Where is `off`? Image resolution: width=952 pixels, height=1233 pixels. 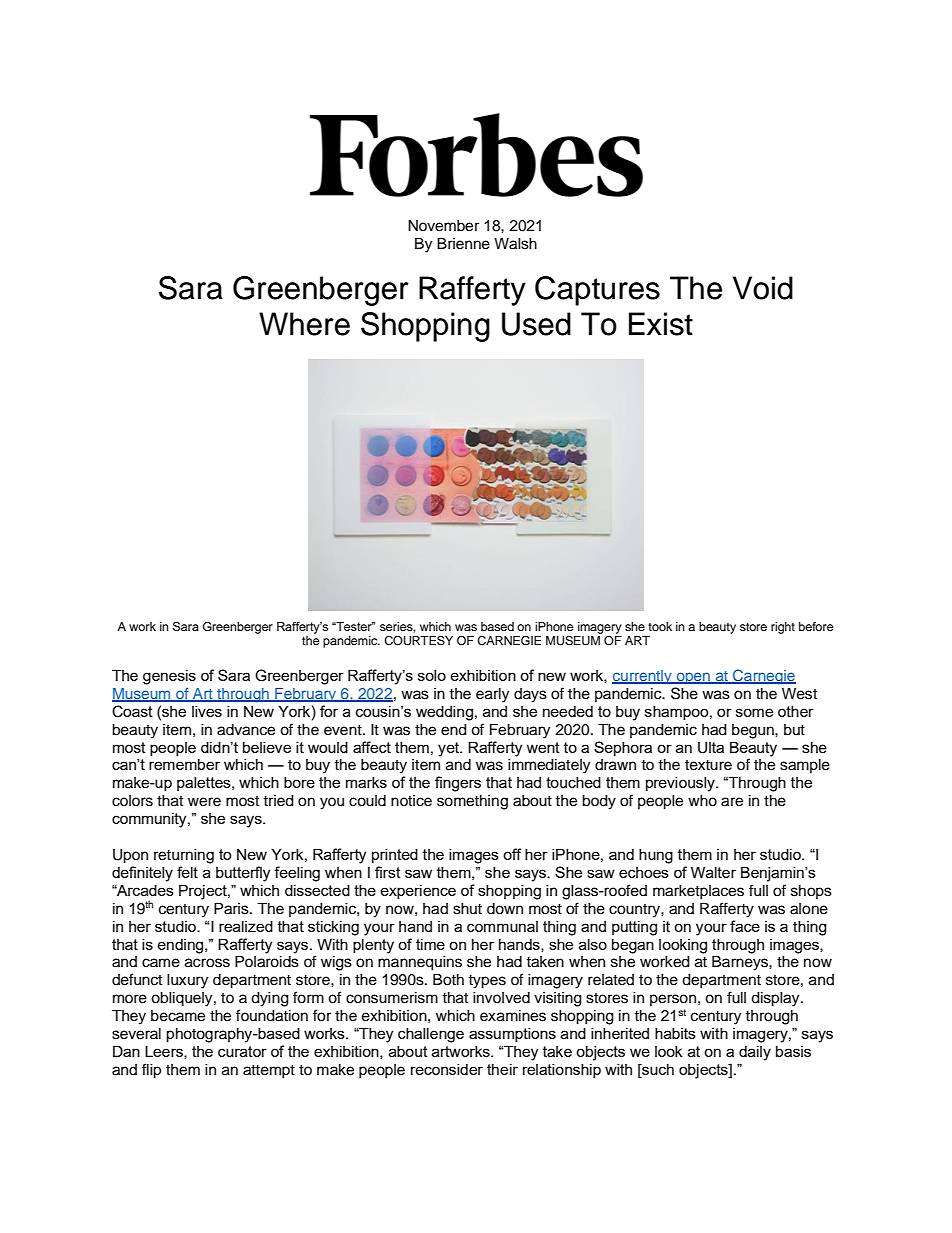
off is located at coordinates (512, 854).
